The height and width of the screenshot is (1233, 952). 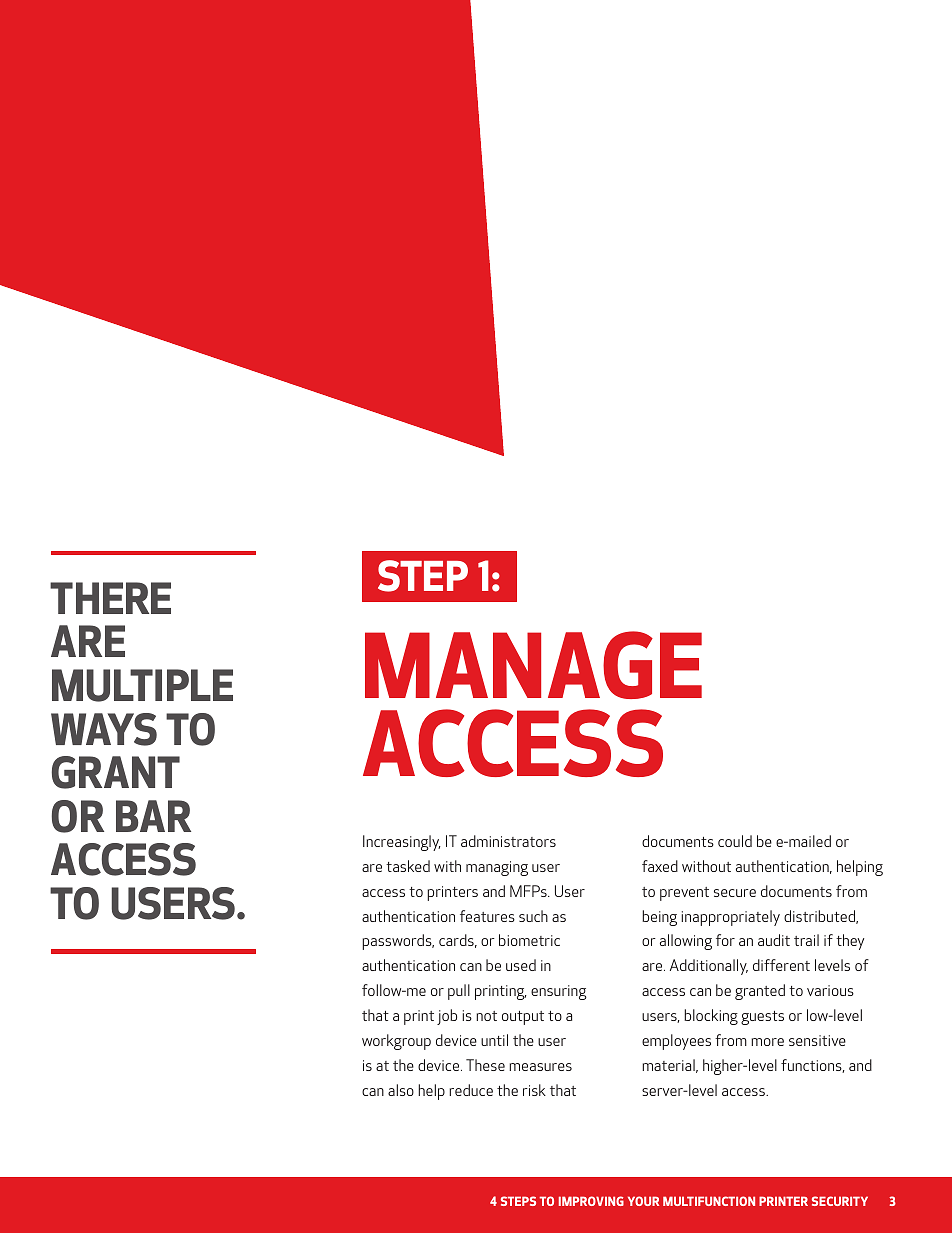 What do you see at coordinates (110, 598) in the screenshot?
I see `THERE` at bounding box center [110, 598].
